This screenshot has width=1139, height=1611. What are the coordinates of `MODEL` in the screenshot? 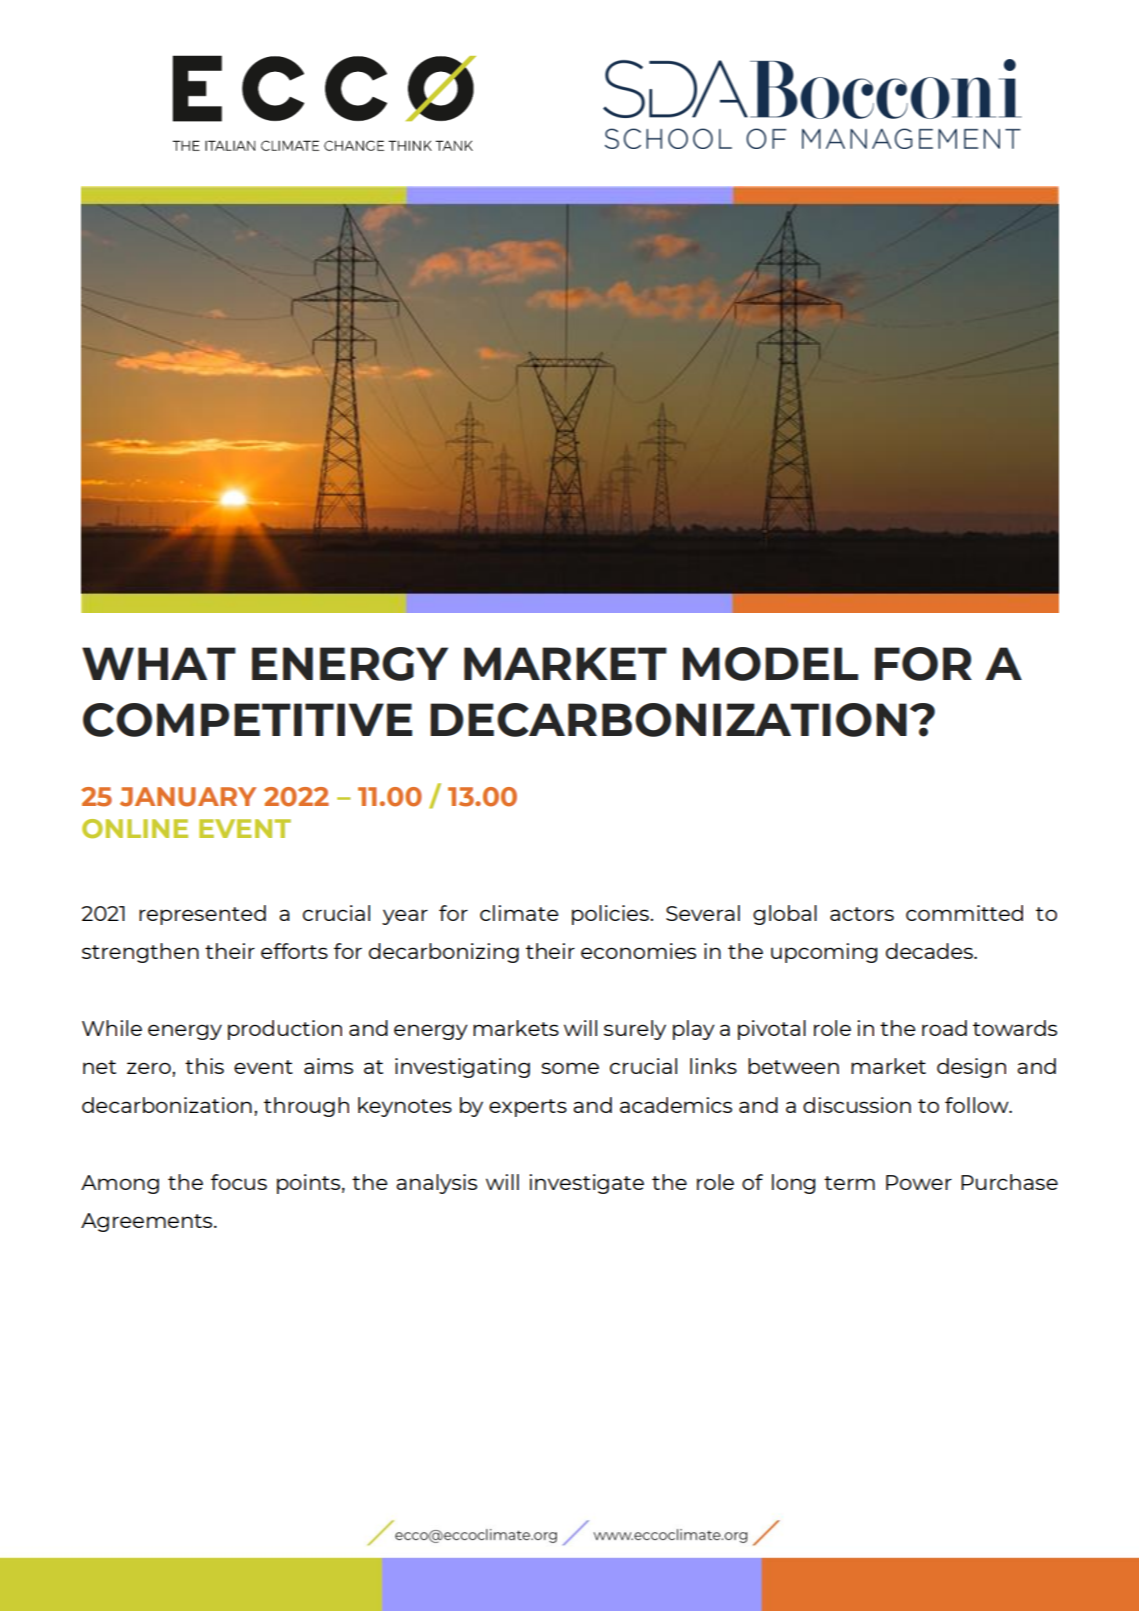 It's located at (770, 664).
